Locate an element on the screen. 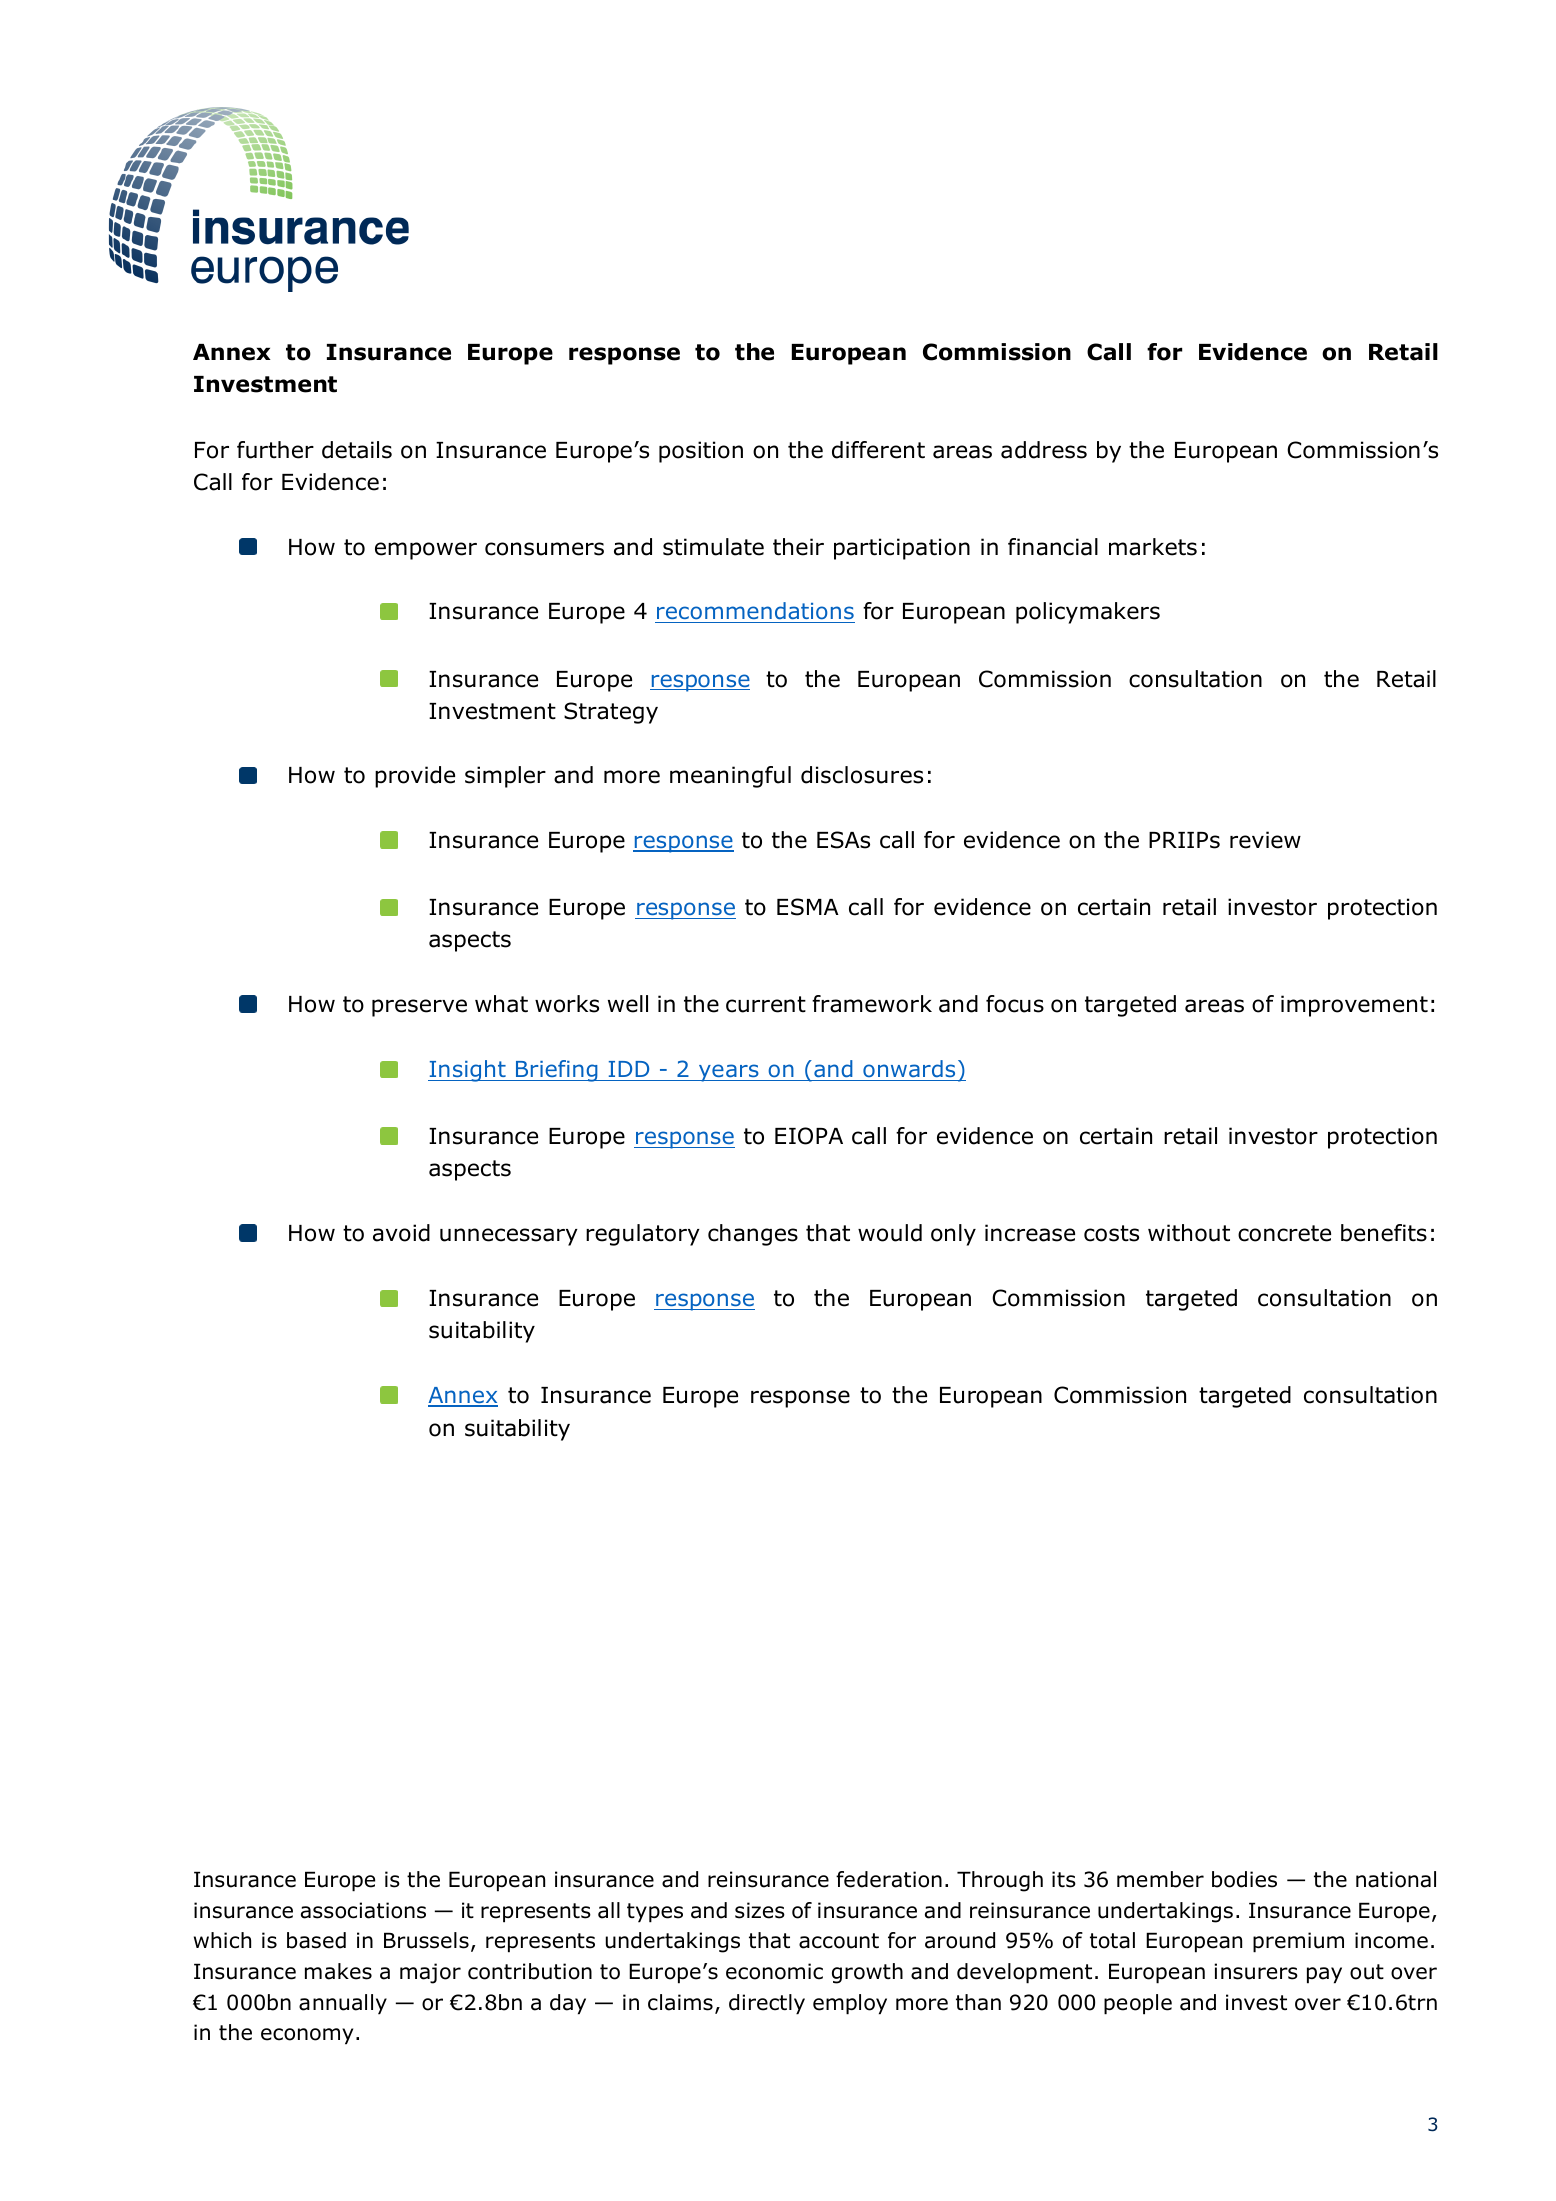 The image size is (1556, 2201). their is located at coordinates (798, 547).
